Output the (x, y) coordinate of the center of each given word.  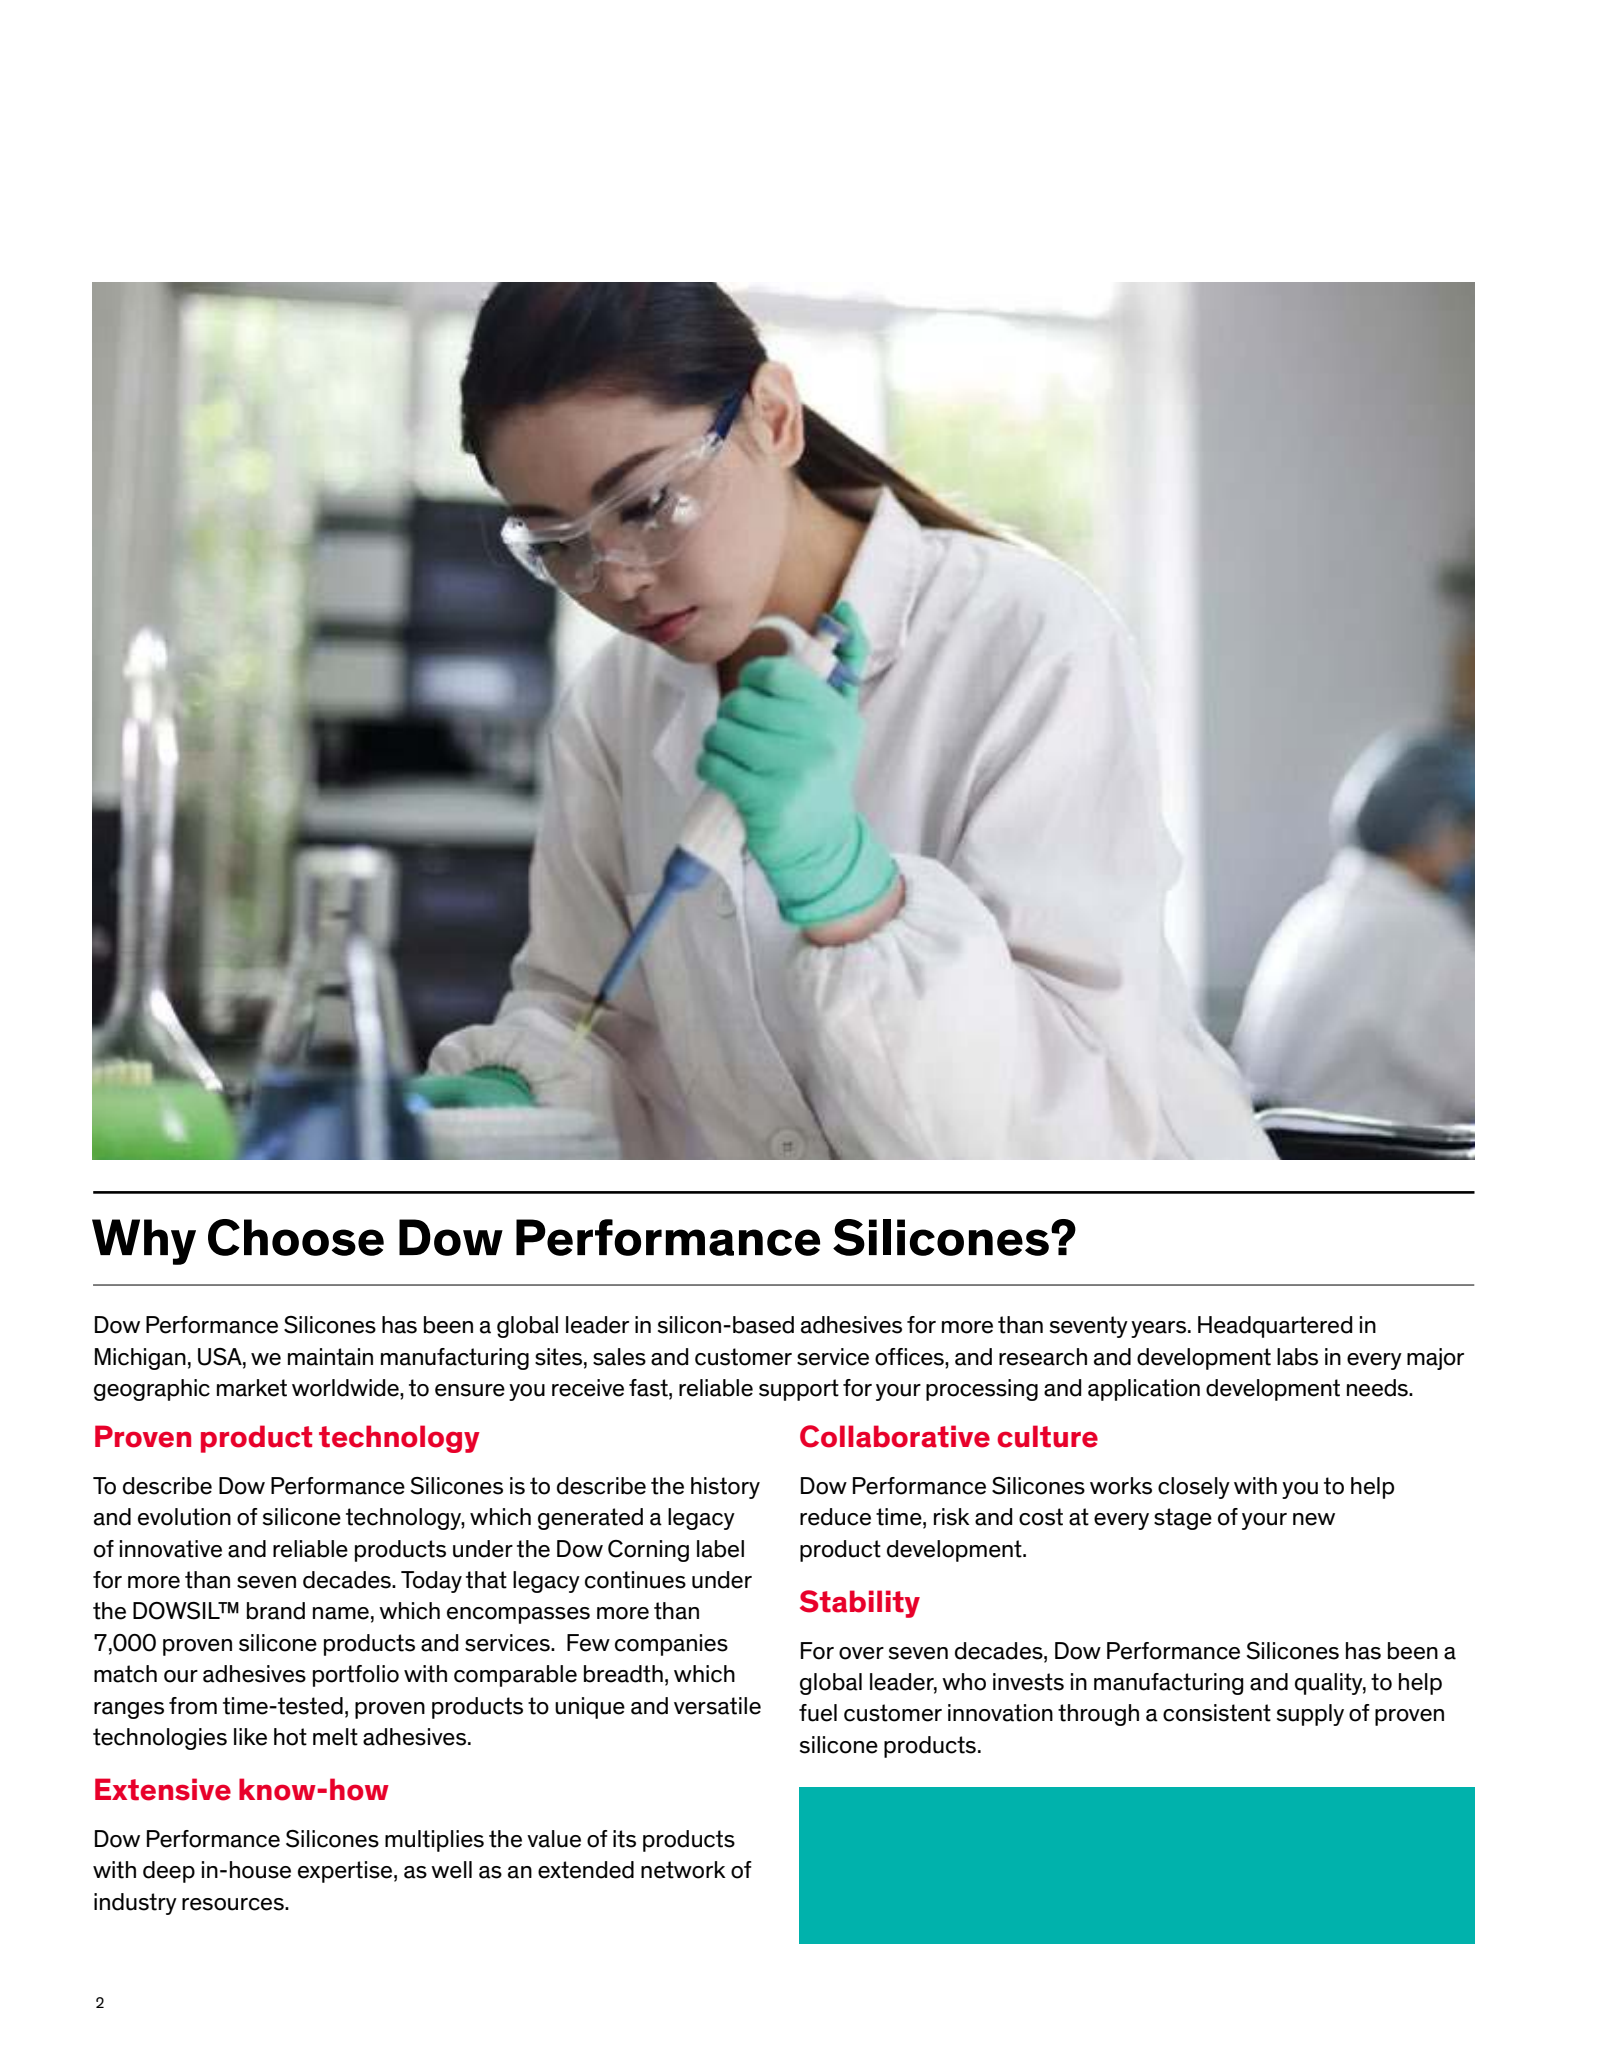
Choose (296, 1237)
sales (619, 1357)
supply (1310, 1715)
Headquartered (1275, 1327)
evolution (184, 1517)
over (861, 1653)
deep (169, 1872)
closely (1194, 1488)
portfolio (356, 1676)
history (725, 1488)
